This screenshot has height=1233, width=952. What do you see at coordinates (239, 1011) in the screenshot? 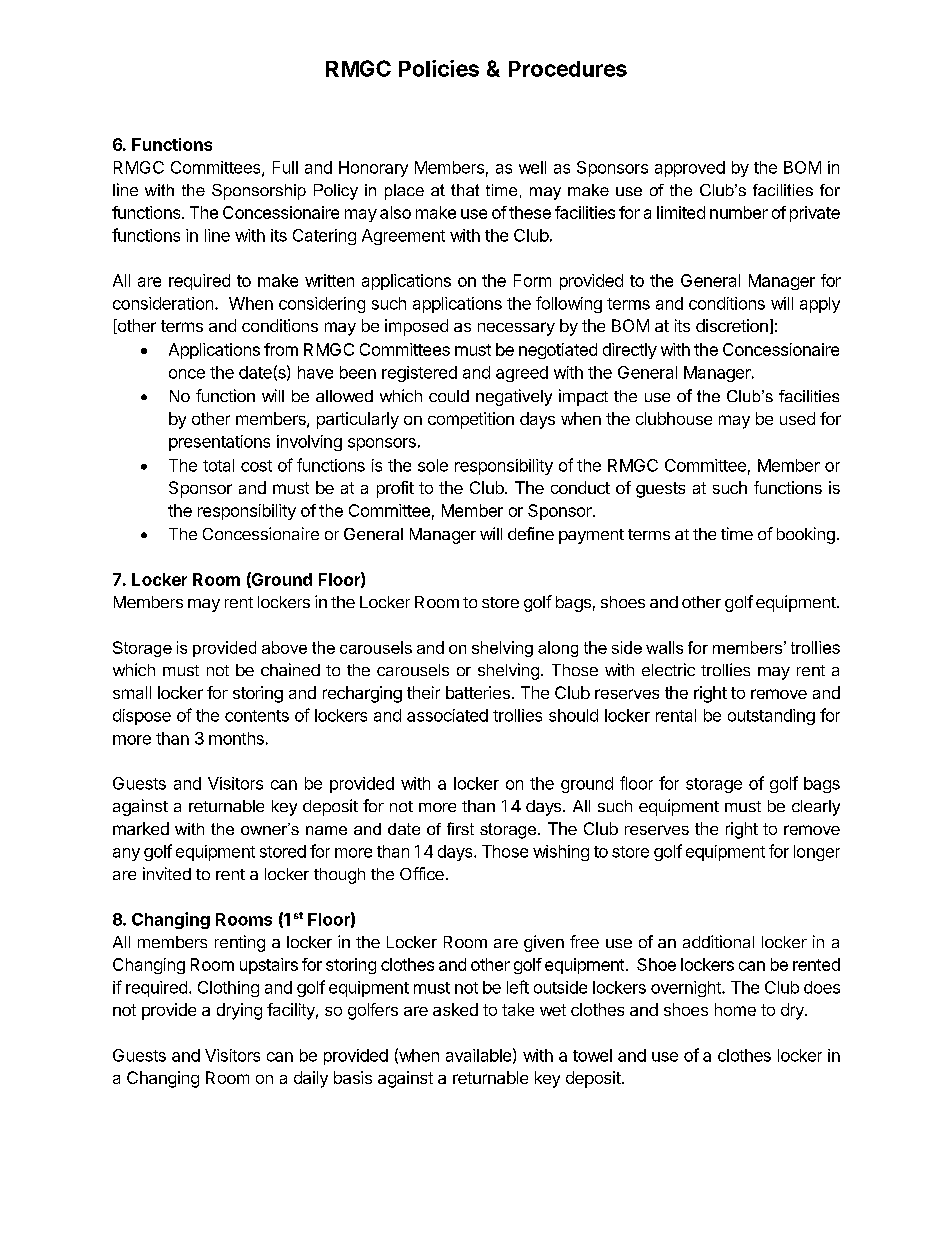
I see `drying` at bounding box center [239, 1011].
